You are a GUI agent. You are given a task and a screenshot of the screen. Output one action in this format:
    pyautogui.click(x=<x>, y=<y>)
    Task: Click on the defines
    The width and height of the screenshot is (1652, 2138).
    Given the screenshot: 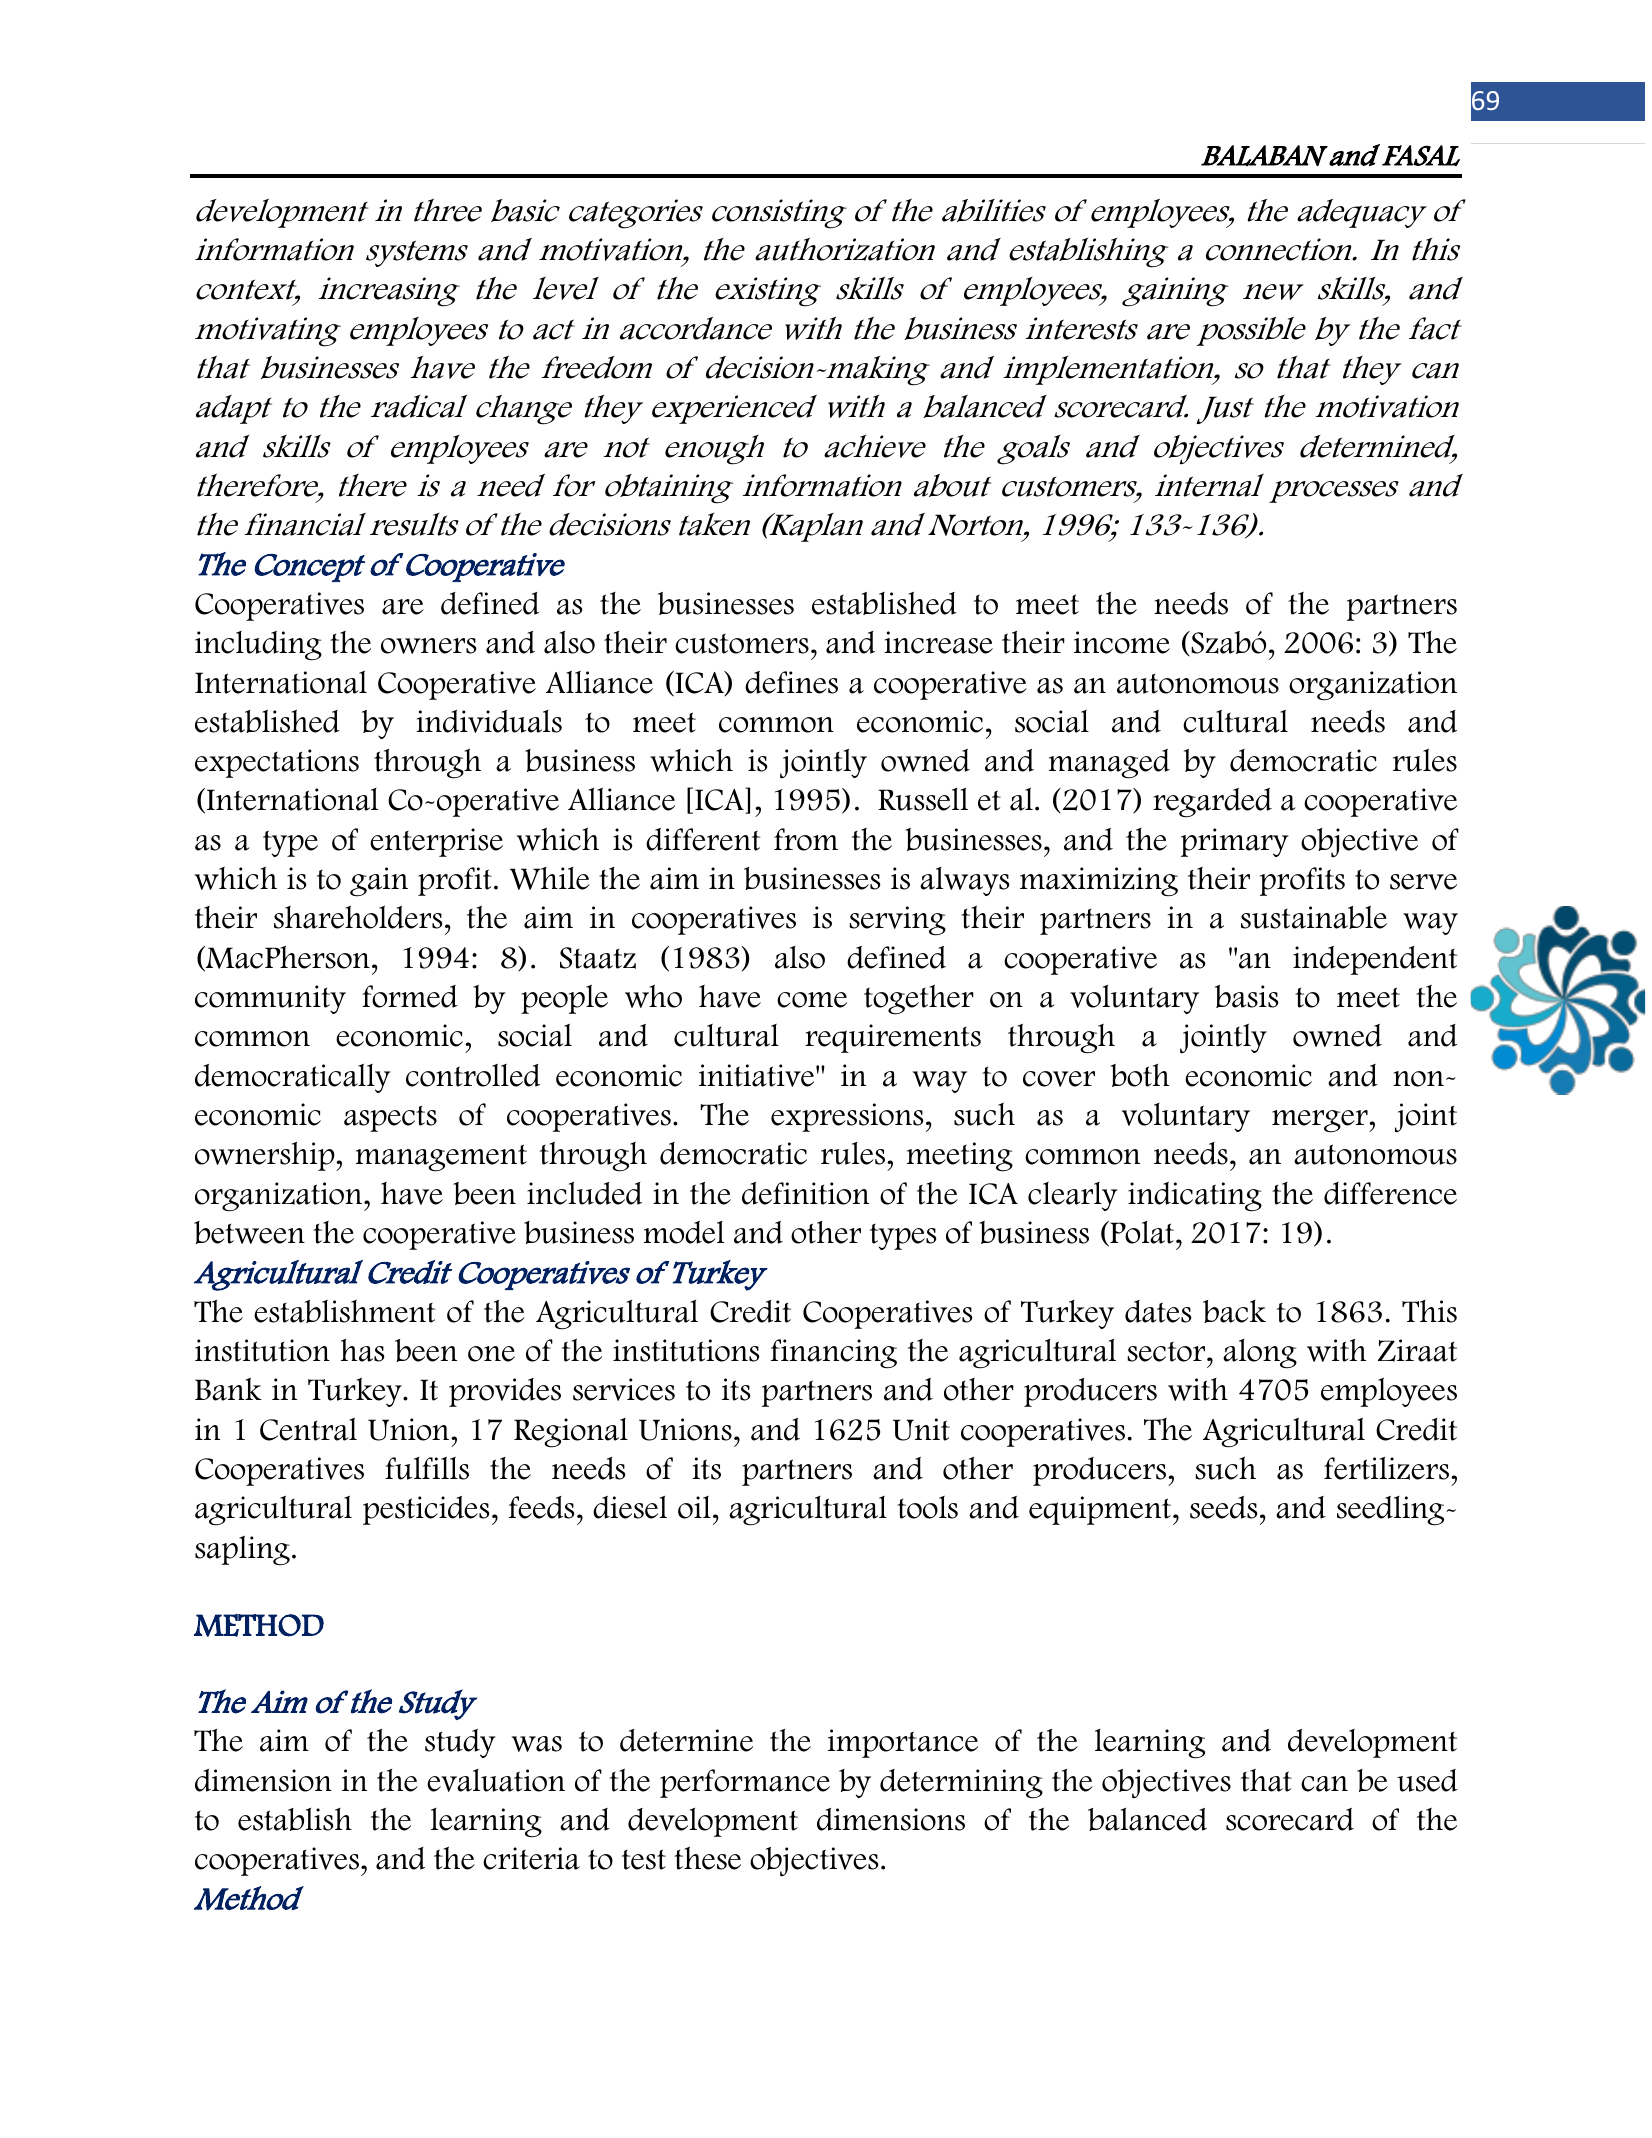 What is the action you would take?
    pyautogui.click(x=791, y=682)
